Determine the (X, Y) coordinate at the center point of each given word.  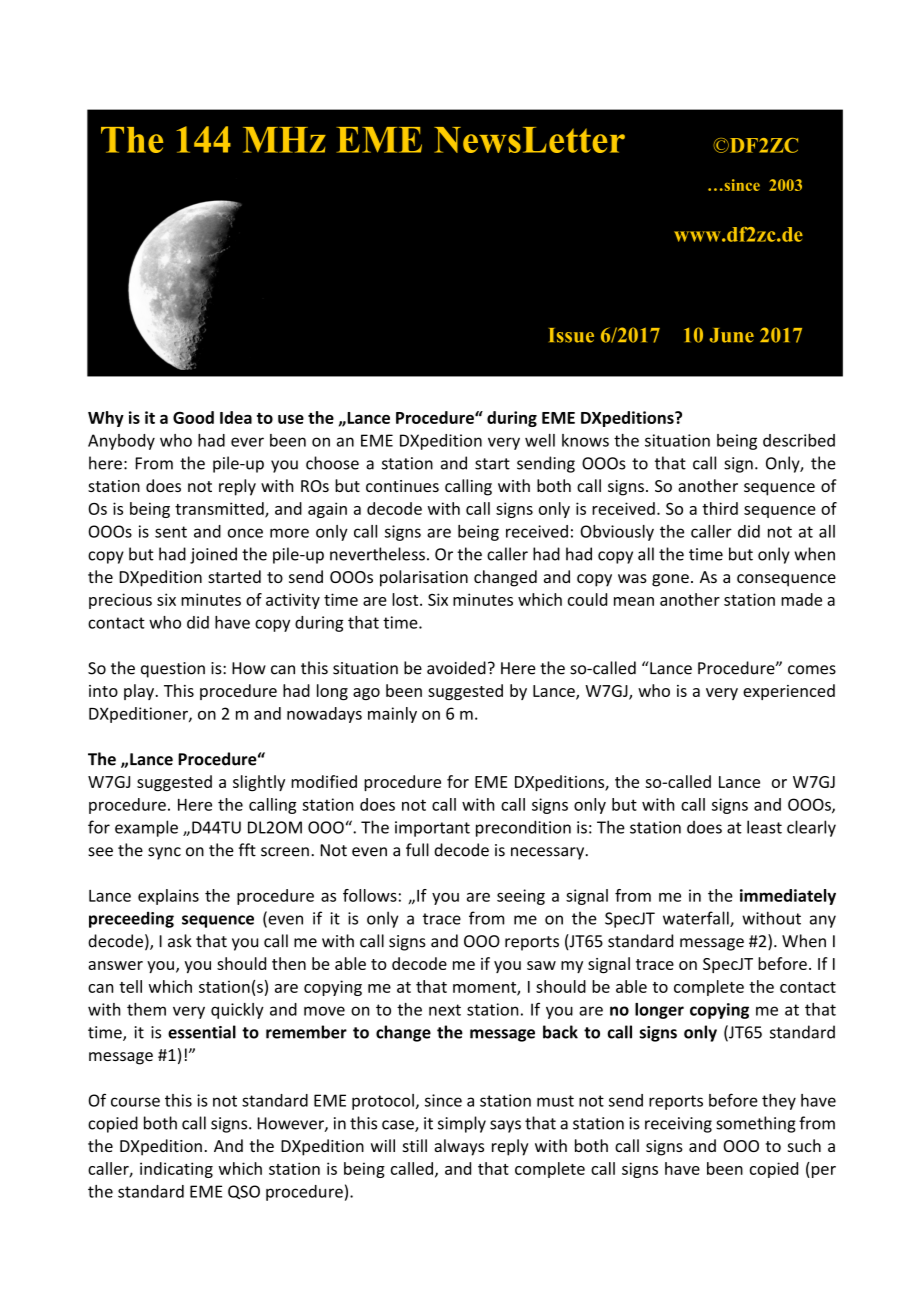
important (432, 829)
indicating (176, 1170)
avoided (456, 668)
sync (164, 853)
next (445, 1010)
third (720, 508)
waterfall (697, 919)
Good (193, 417)
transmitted (220, 509)
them (146, 1009)
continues (402, 486)
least (764, 827)
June (731, 335)
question (173, 670)
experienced (789, 692)
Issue (571, 335)
